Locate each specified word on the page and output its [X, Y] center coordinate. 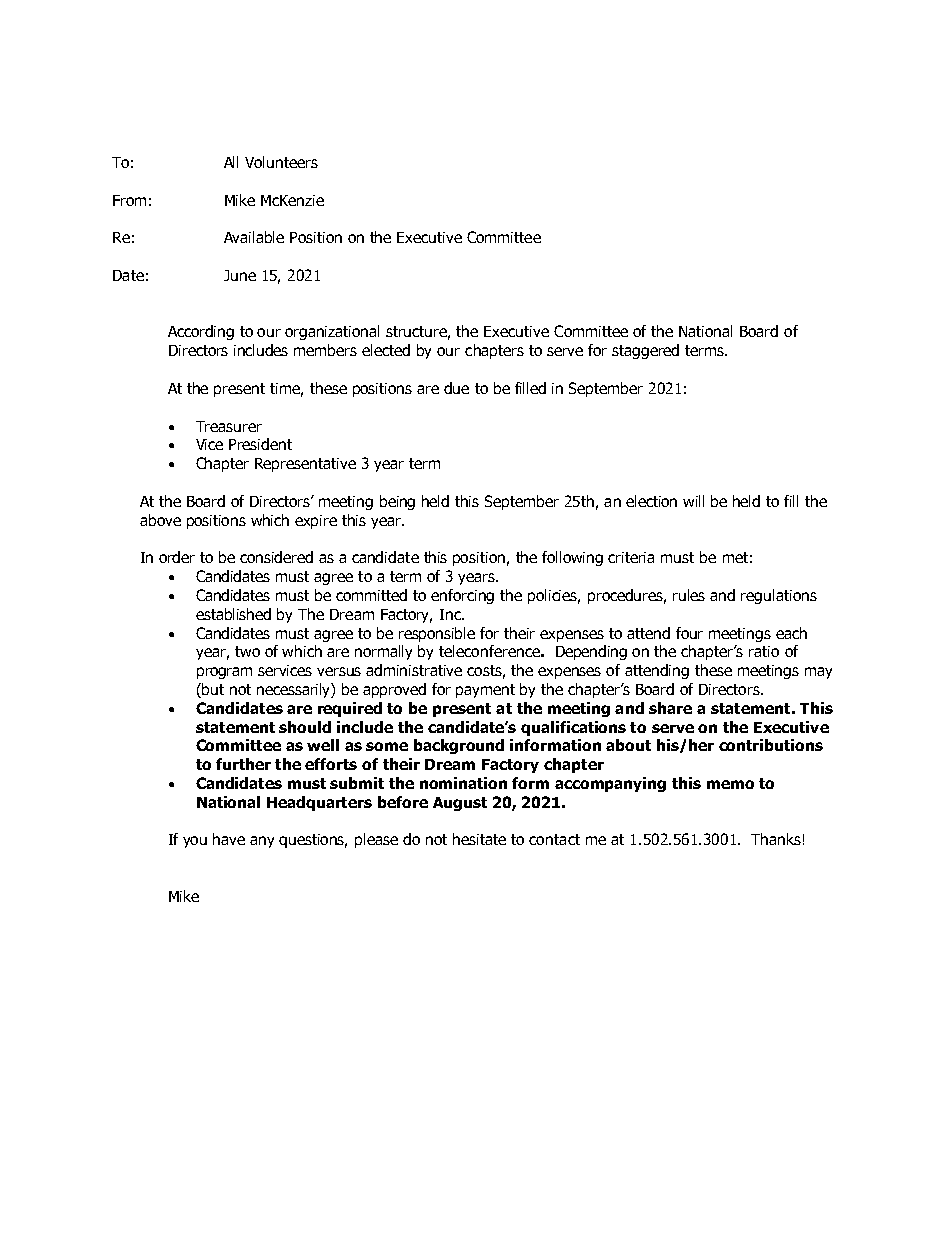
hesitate [479, 839]
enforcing [462, 596]
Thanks [776, 839]
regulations [779, 596]
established [233, 614]
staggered [645, 351]
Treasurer [229, 426]
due [456, 388]
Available [254, 237]
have [229, 839]
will [693, 501]
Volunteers [281, 162]
